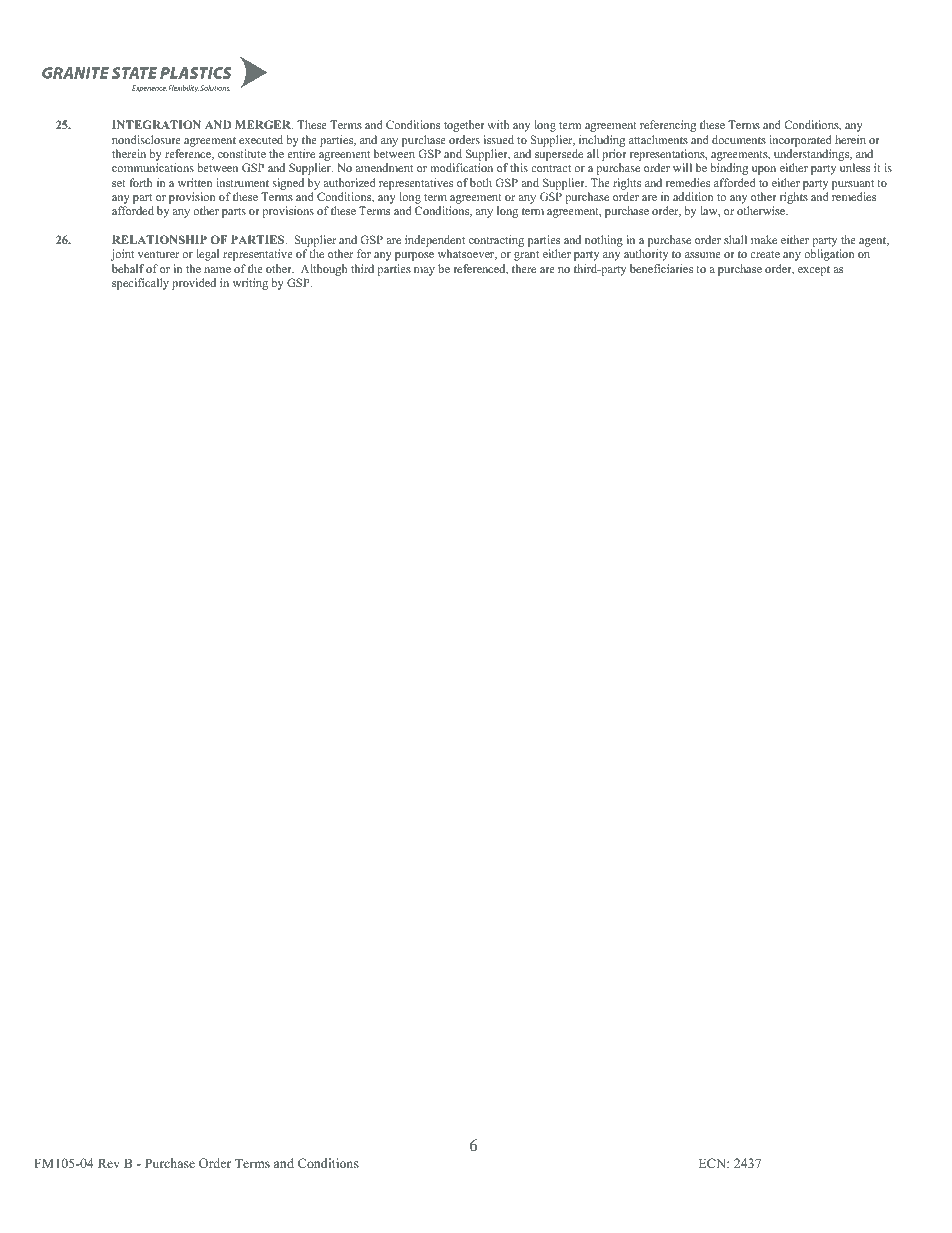  I want to click on Rev, so click(109, 1163).
